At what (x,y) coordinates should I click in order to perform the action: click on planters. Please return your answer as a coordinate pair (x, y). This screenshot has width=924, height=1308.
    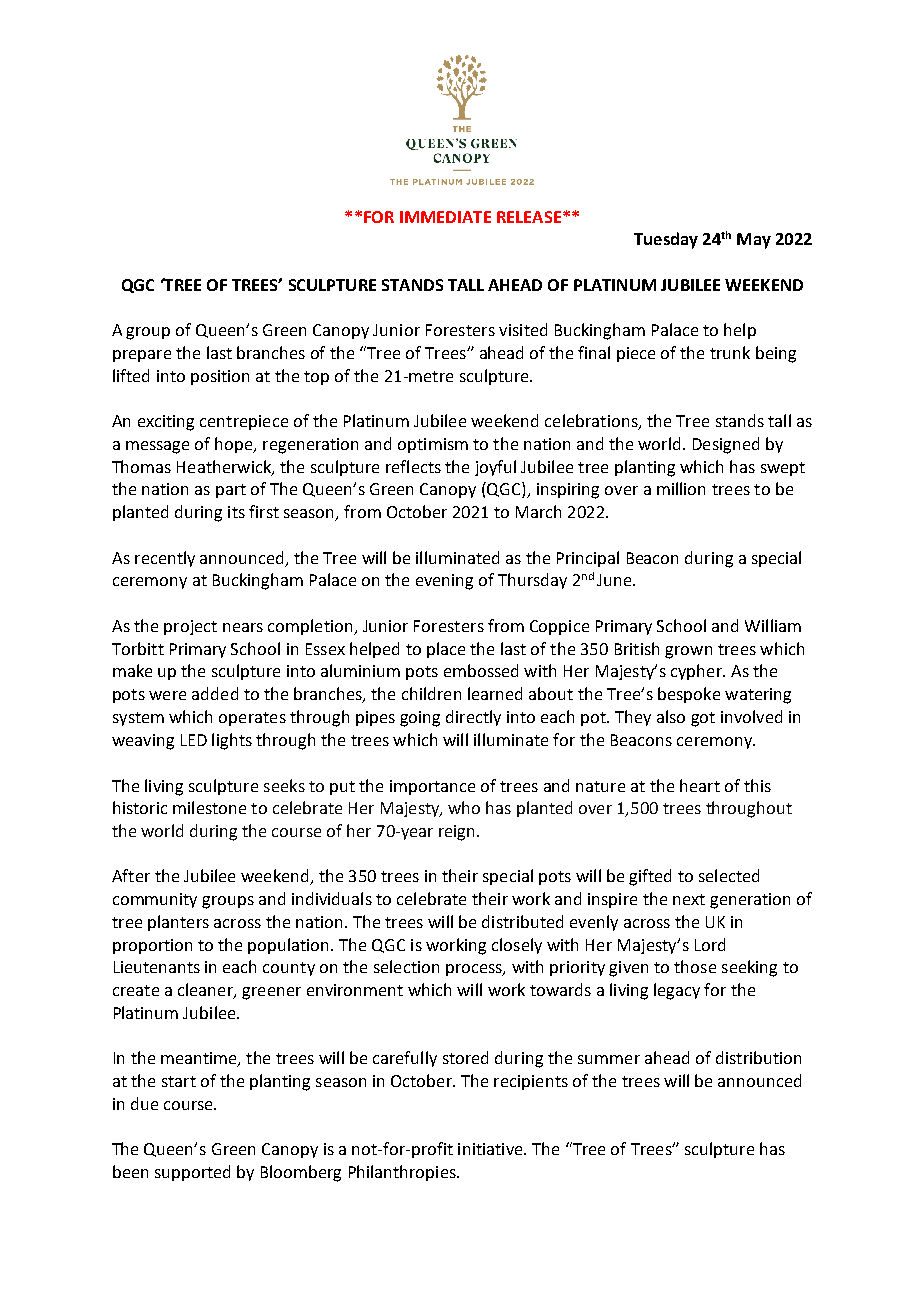
    Looking at the image, I should click on (178, 923).
